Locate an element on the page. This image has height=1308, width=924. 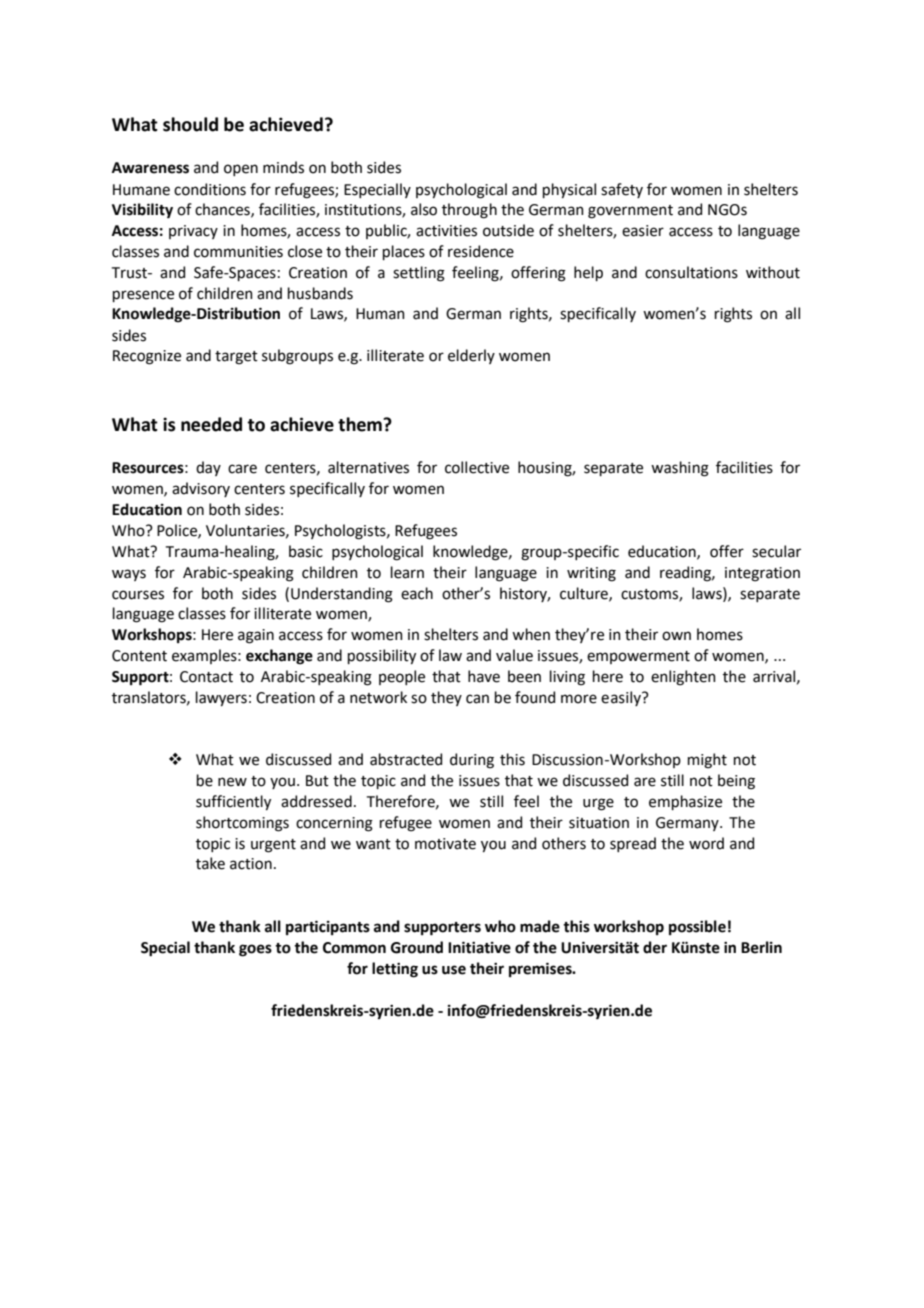
learn is located at coordinates (407, 572).
